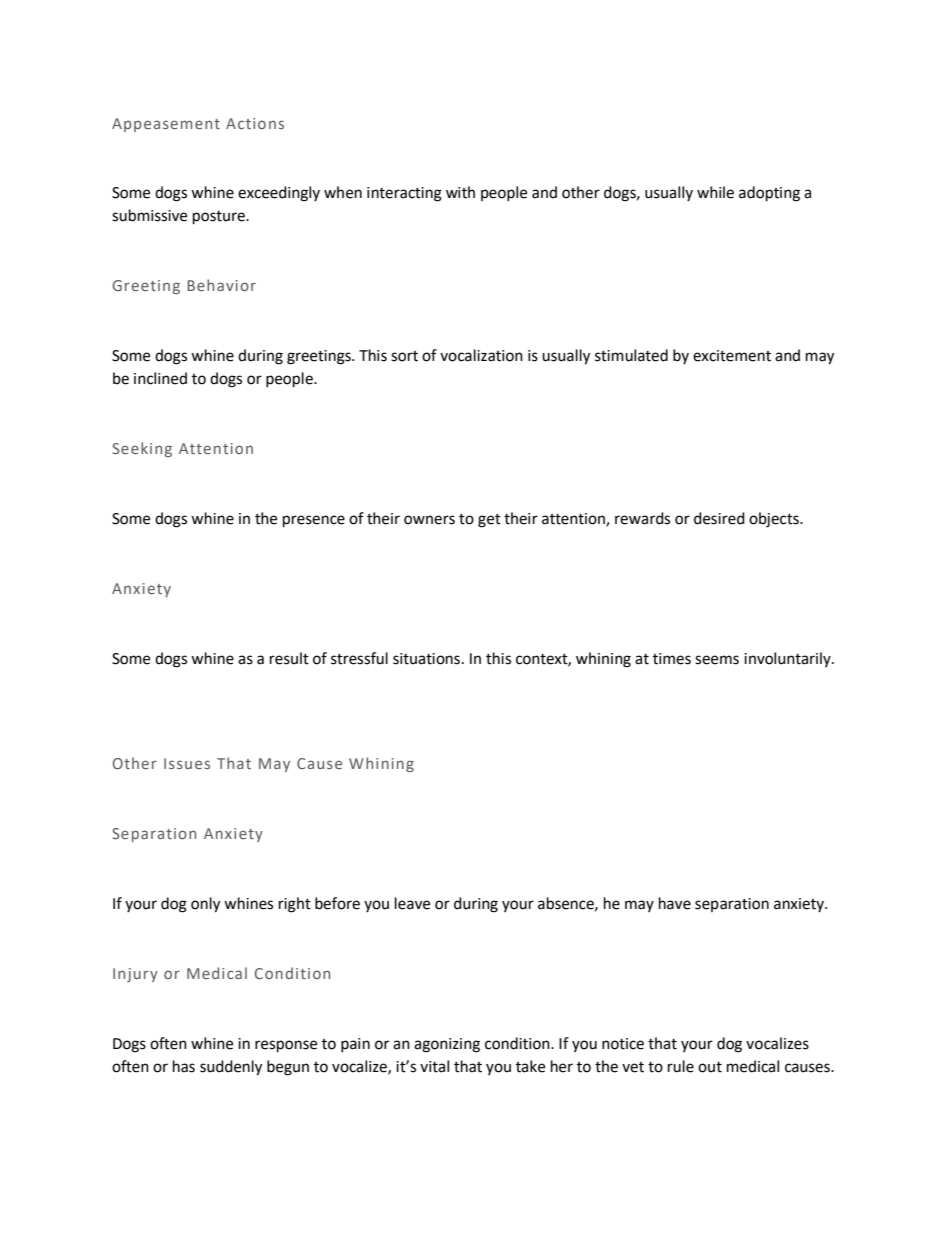 Image resolution: width=952 pixels, height=1233 pixels. What do you see at coordinates (187, 763) in the screenshot?
I see `Issues` at bounding box center [187, 763].
